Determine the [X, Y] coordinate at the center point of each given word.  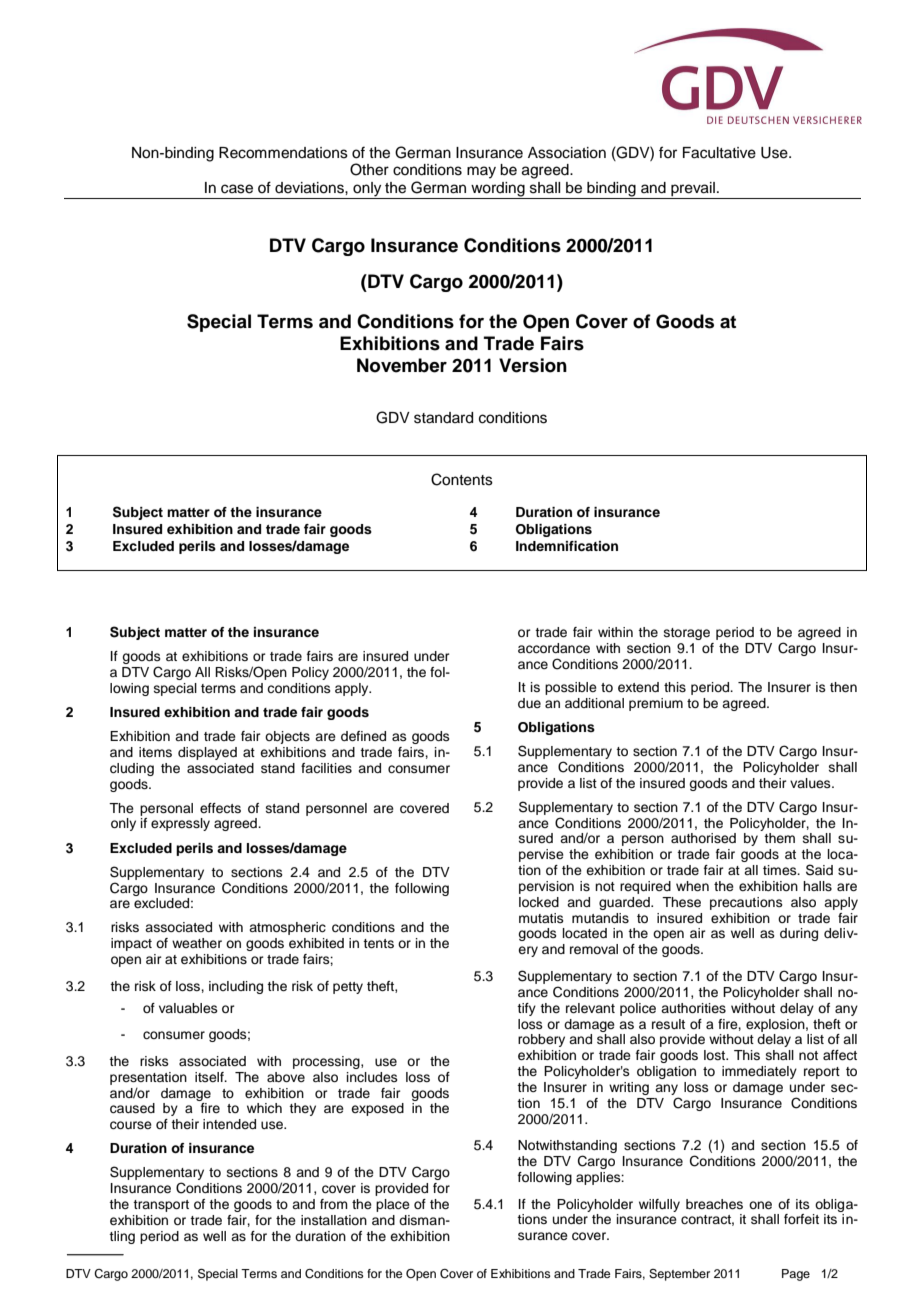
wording [498, 190]
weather [197, 943]
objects [287, 737]
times [781, 870]
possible [571, 688]
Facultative [719, 153]
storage [687, 634]
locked [539, 902]
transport [161, 1206]
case [237, 189]
